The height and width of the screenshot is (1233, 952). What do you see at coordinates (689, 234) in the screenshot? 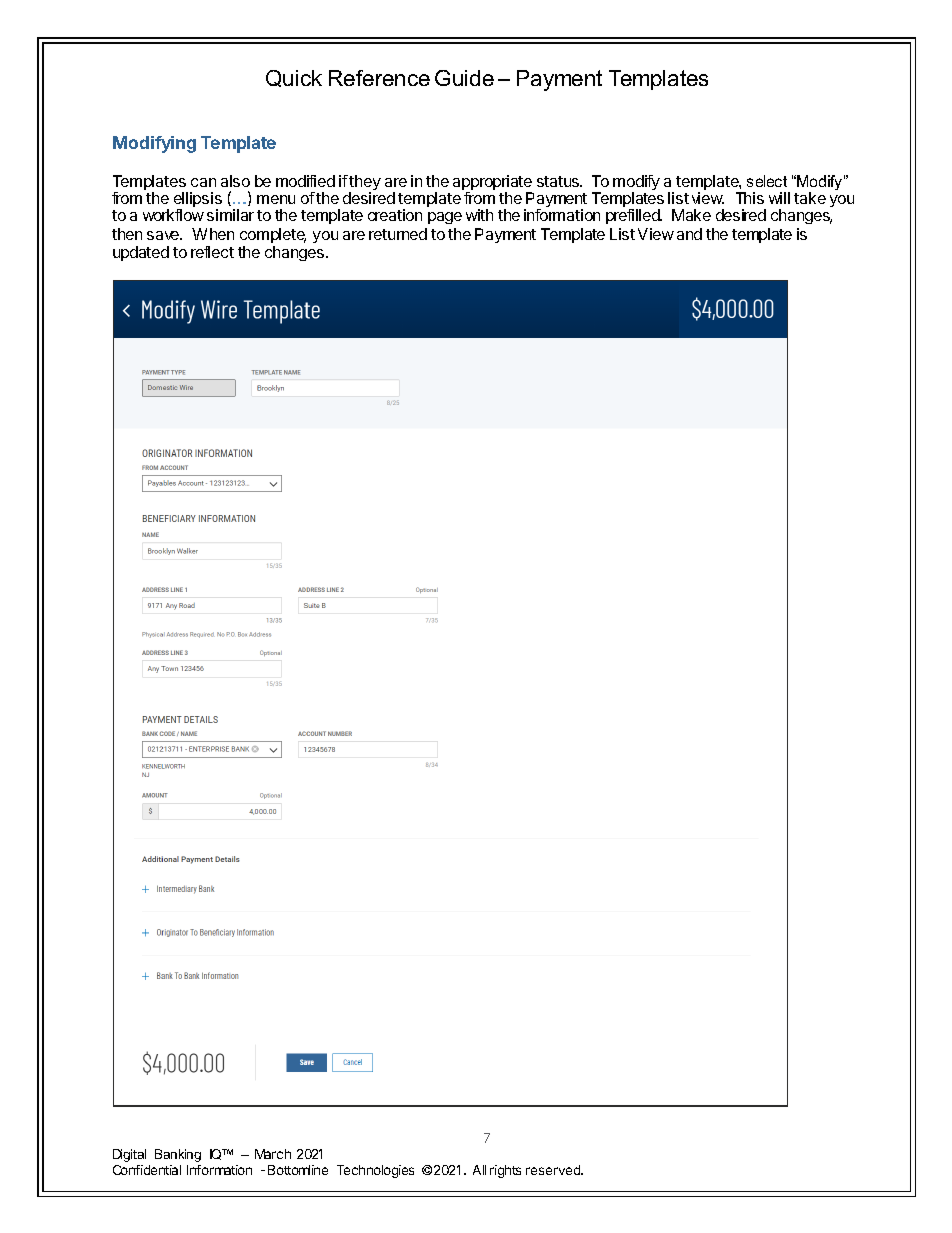
I see `and` at bounding box center [689, 234].
